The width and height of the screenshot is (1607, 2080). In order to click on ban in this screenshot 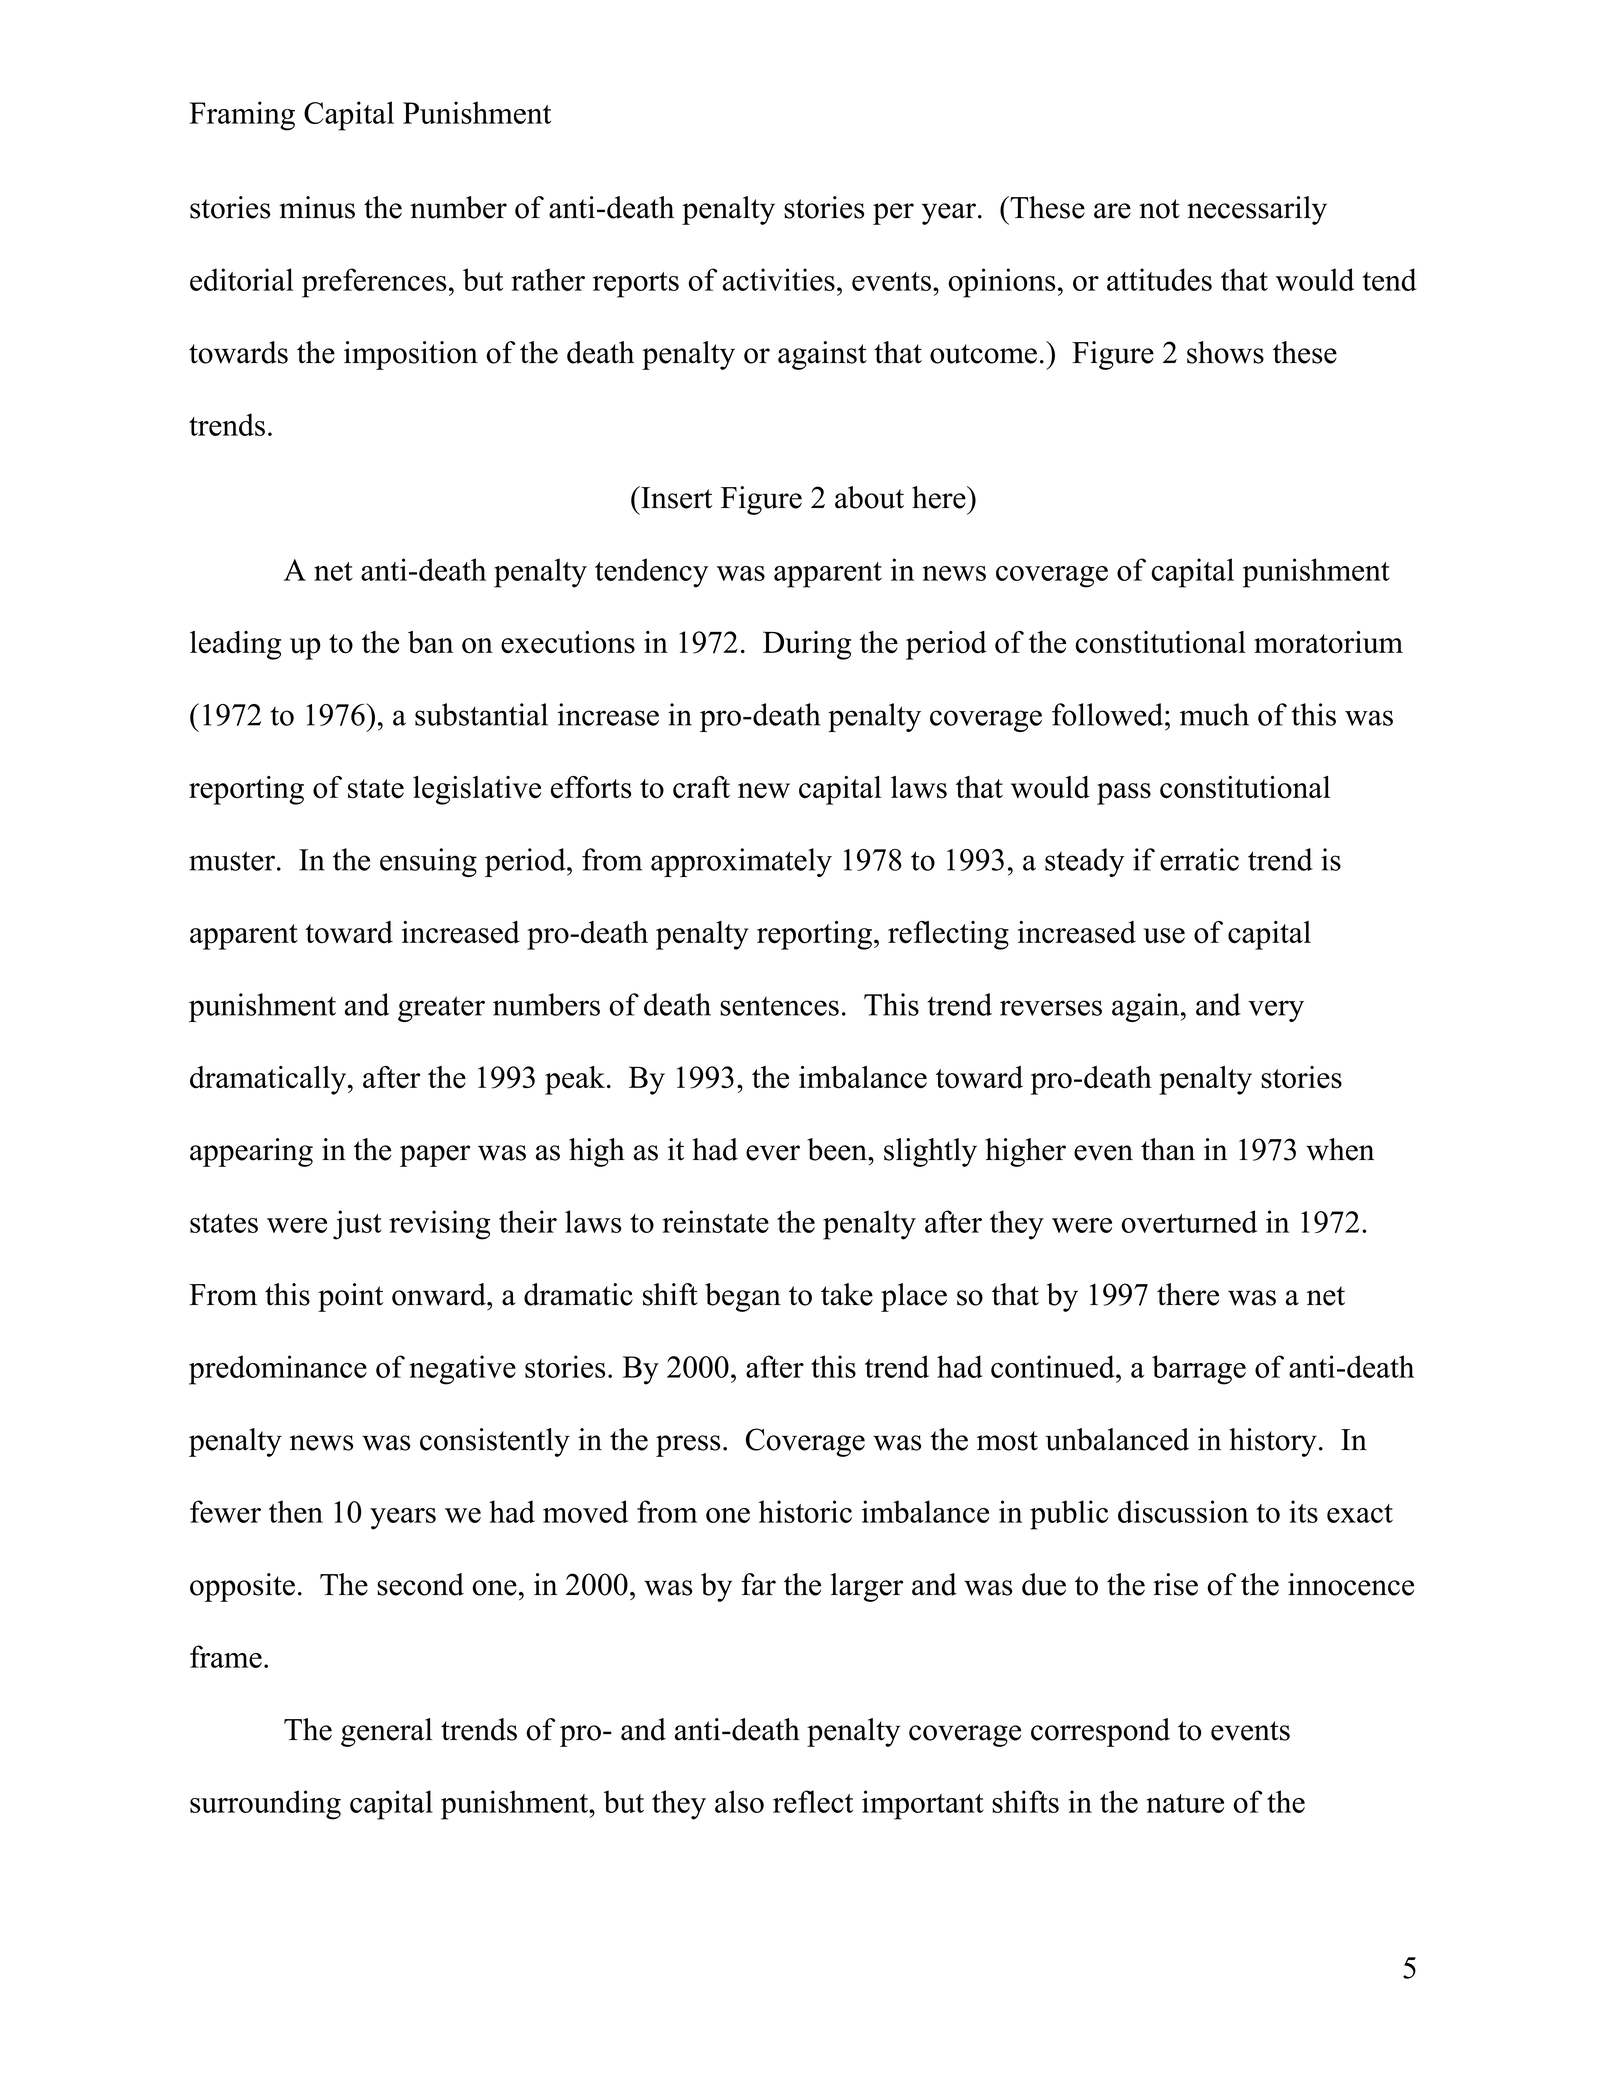, I will do `click(431, 642)`.
